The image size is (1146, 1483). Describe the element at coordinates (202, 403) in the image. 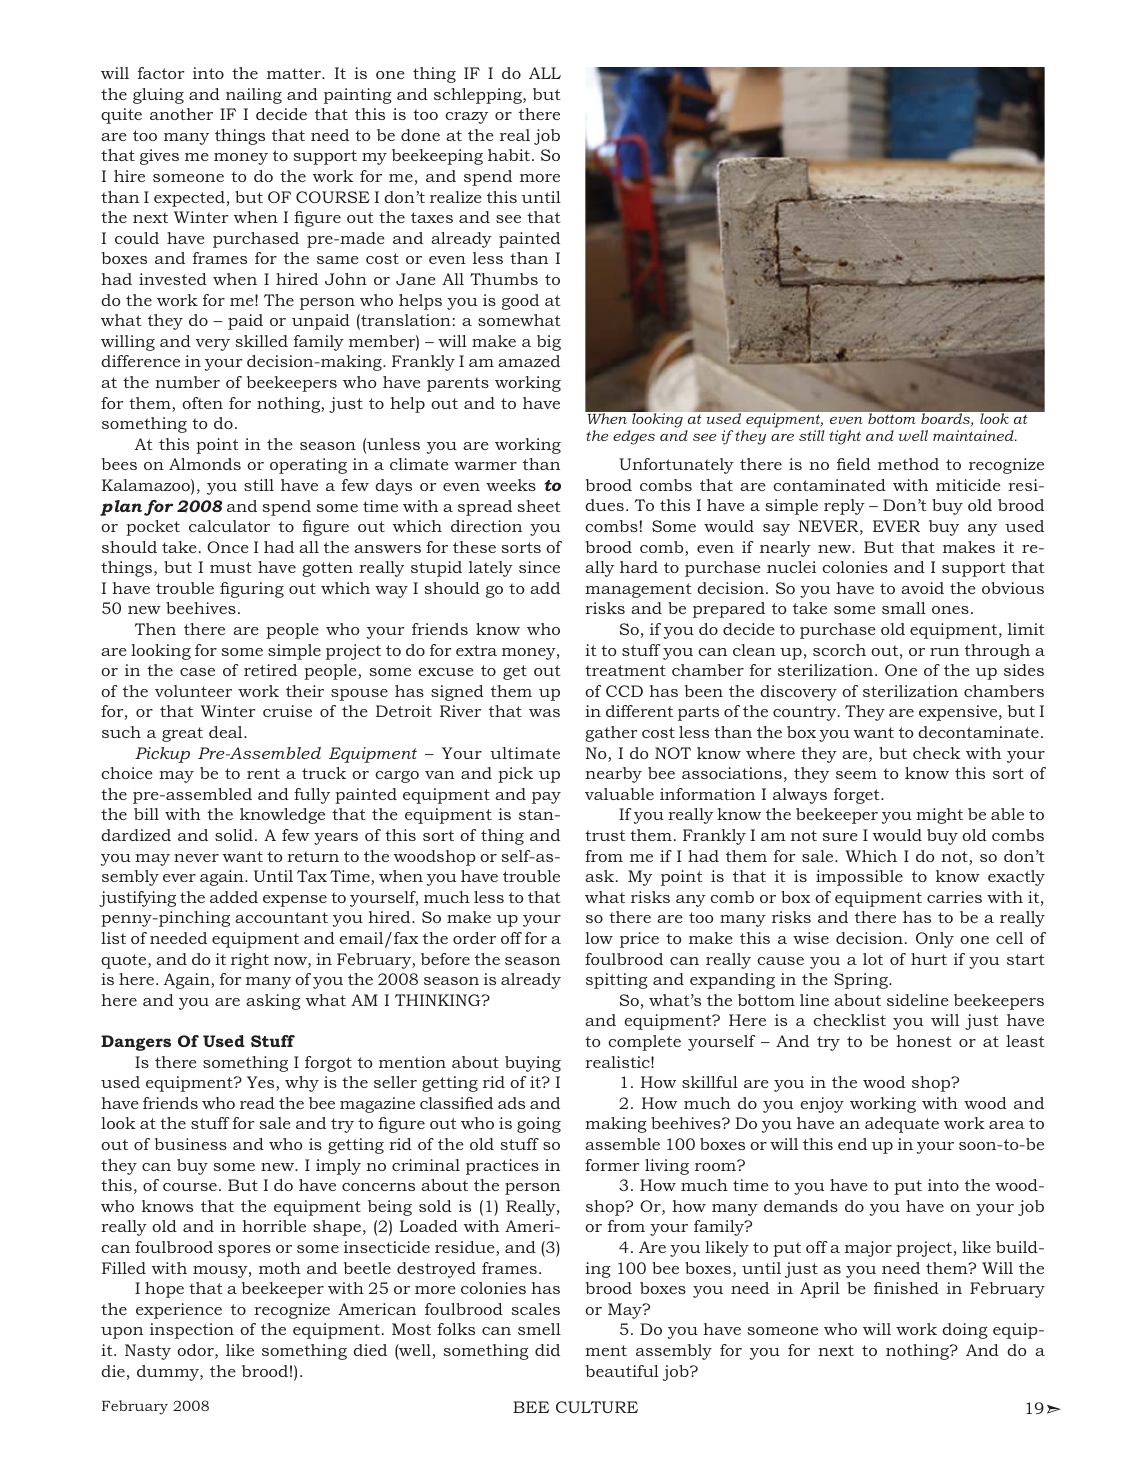

I see `often` at that location.
